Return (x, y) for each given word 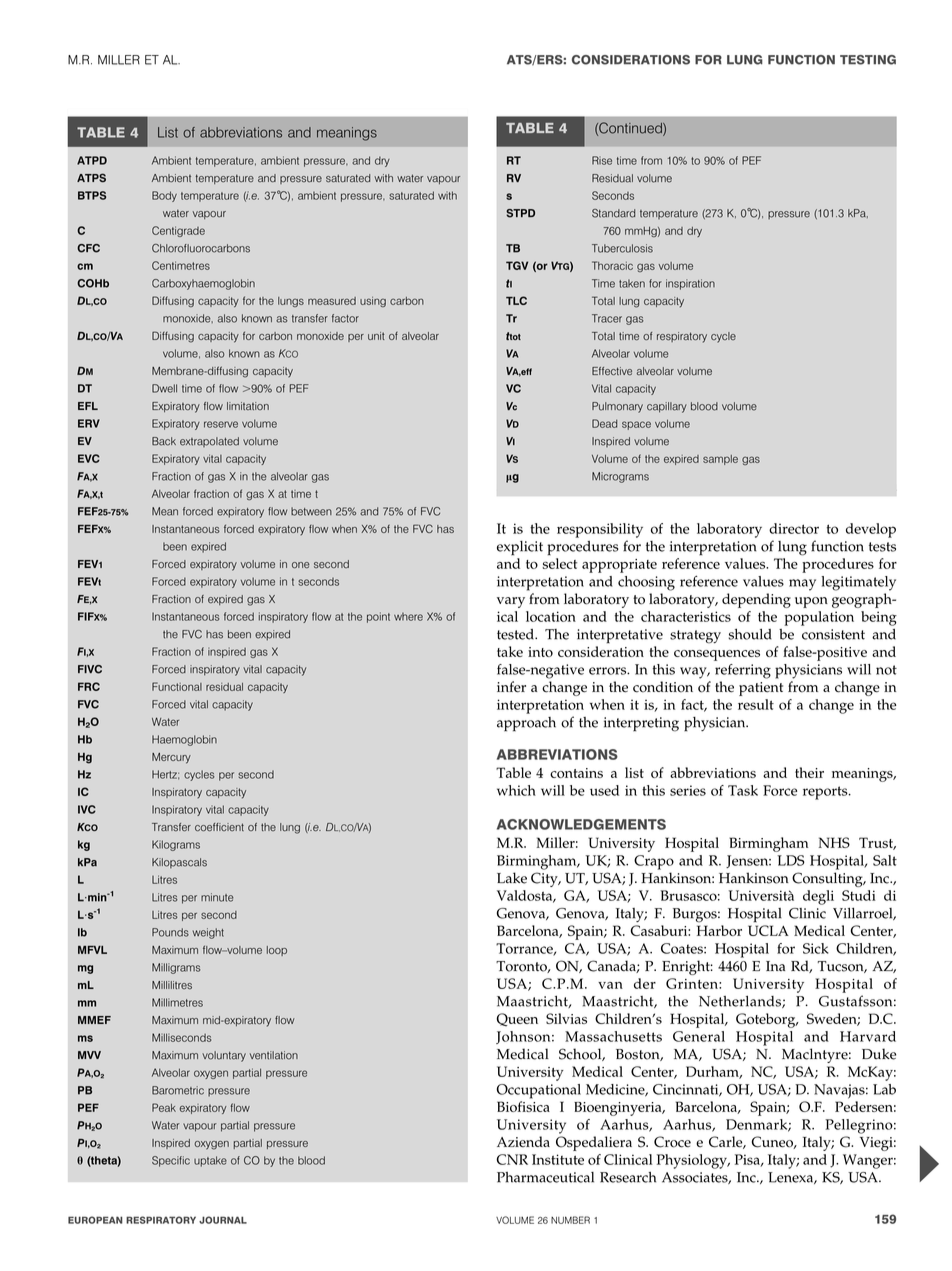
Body (164, 196)
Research (628, 1177)
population (819, 618)
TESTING (868, 60)
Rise (602, 160)
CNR (512, 1159)
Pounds (170, 932)
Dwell (164, 388)
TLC (516, 300)
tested (516, 634)
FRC (89, 686)
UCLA (768, 930)
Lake (512, 878)
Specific (171, 1161)
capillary (667, 407)
